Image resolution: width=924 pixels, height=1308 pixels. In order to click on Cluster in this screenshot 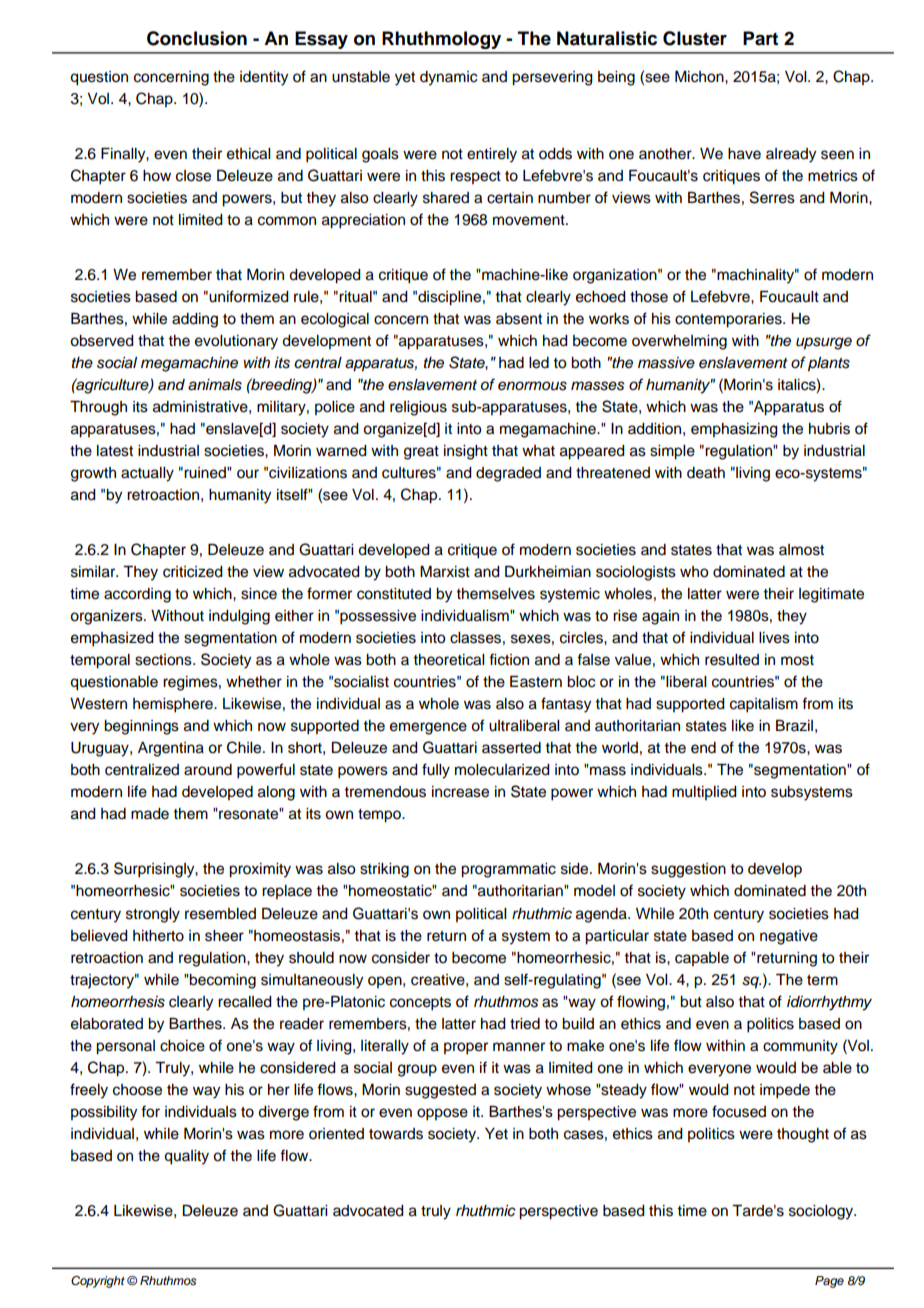, I will do `click(695, 38)`.
